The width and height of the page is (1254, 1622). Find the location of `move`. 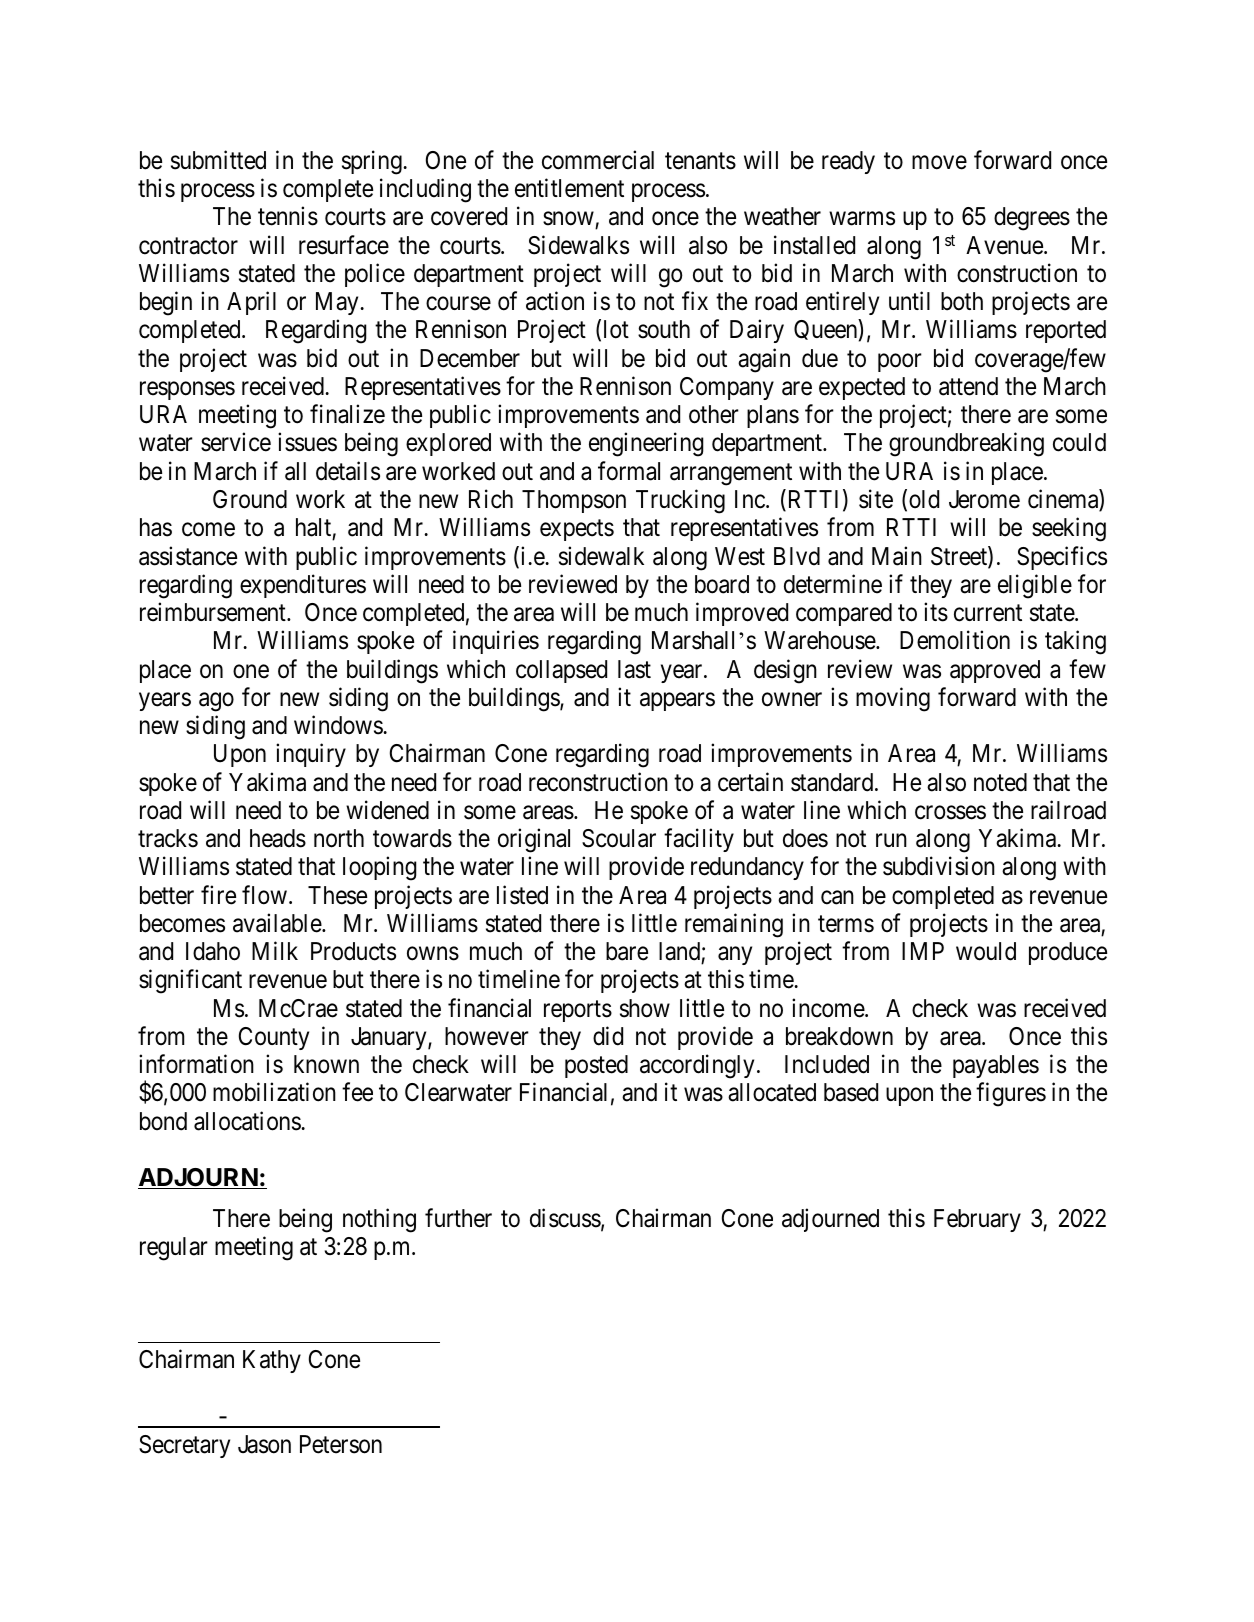

move is located at coordinates (939, 163).
